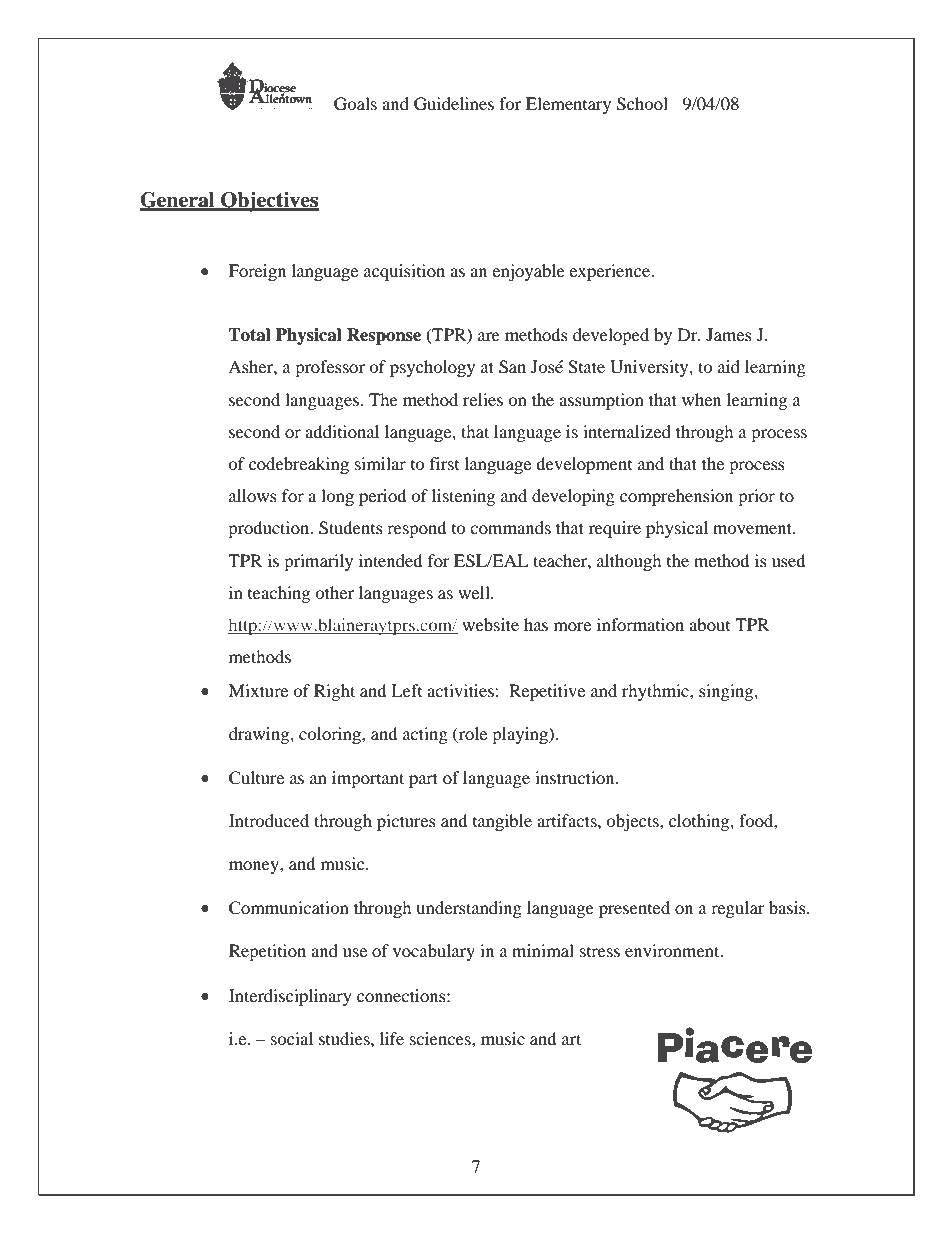  I want to click on Goals, so click(355, 104).
